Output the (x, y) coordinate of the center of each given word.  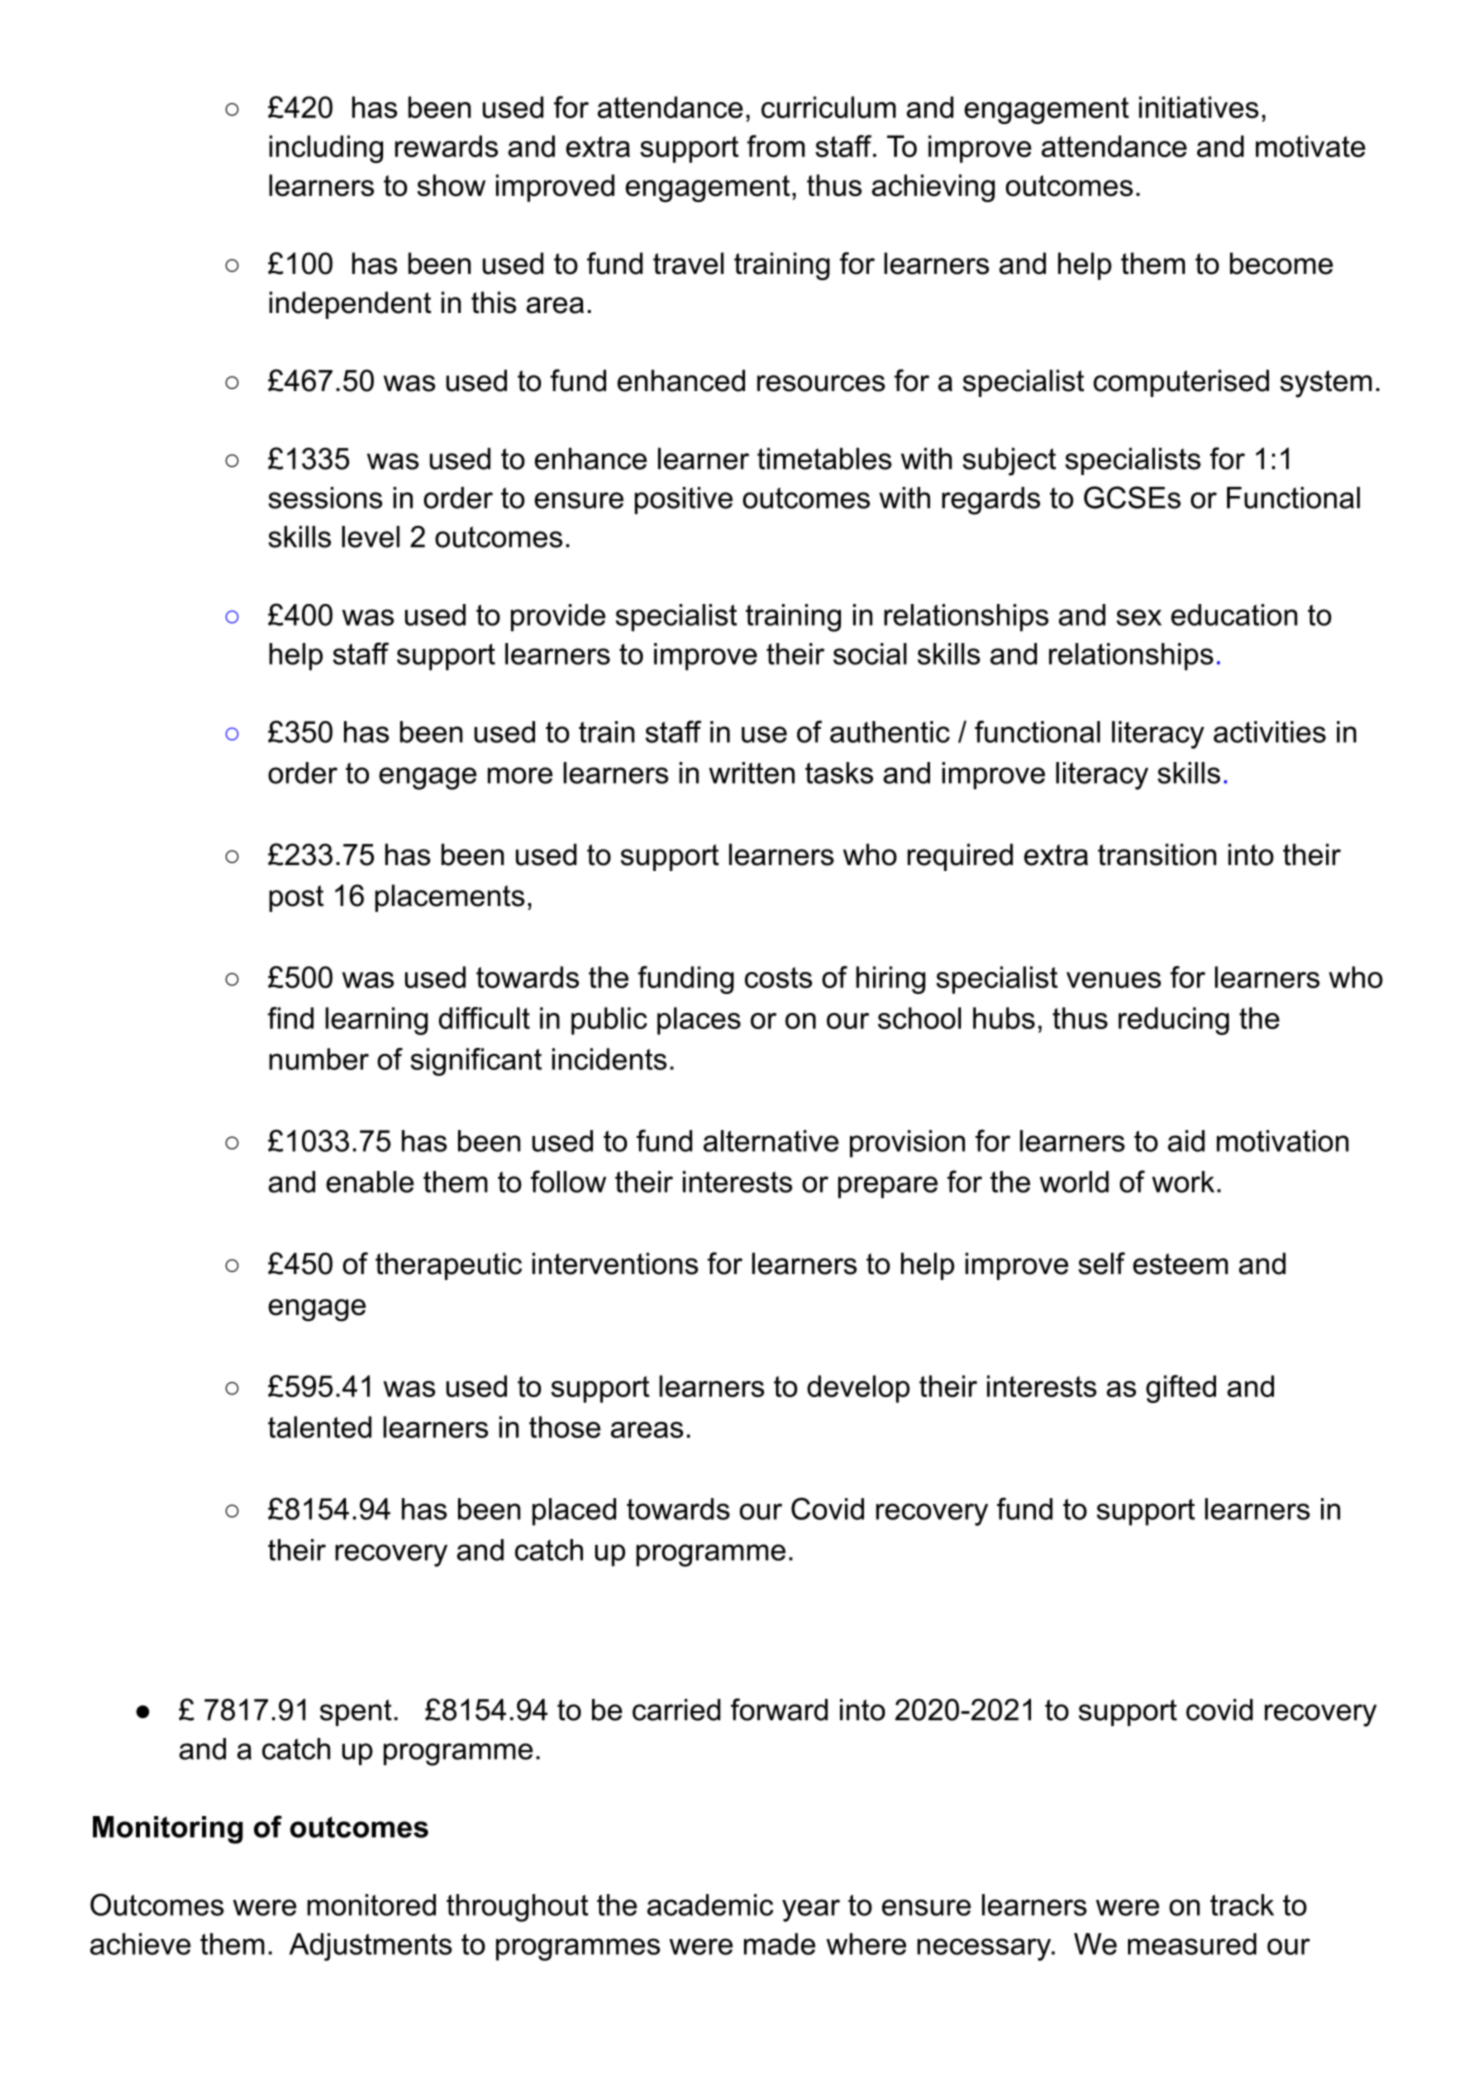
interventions (615, 1263)
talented (320, 1427)
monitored (371, 1905)
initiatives (1199, 107)
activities (1270, 732)
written (752, 773)
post (296, 898)
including (326, 149)
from (776, 146)
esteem (1180, 1264)
